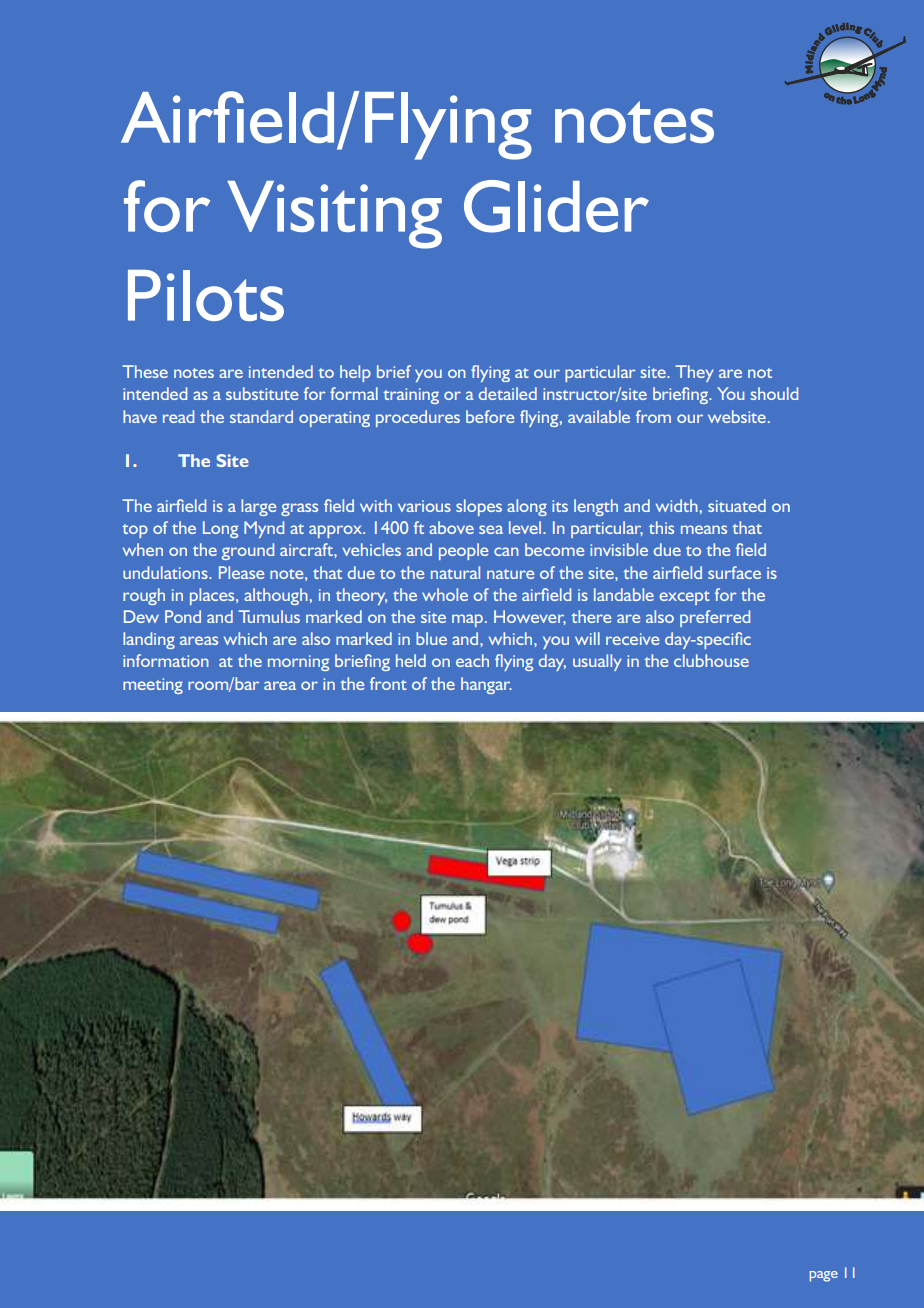 Image resolution: width=924 pixels, height=1308 pixels. Describe the element at coordinates (166, 660) in the screenshot. I see `information` at that location.
